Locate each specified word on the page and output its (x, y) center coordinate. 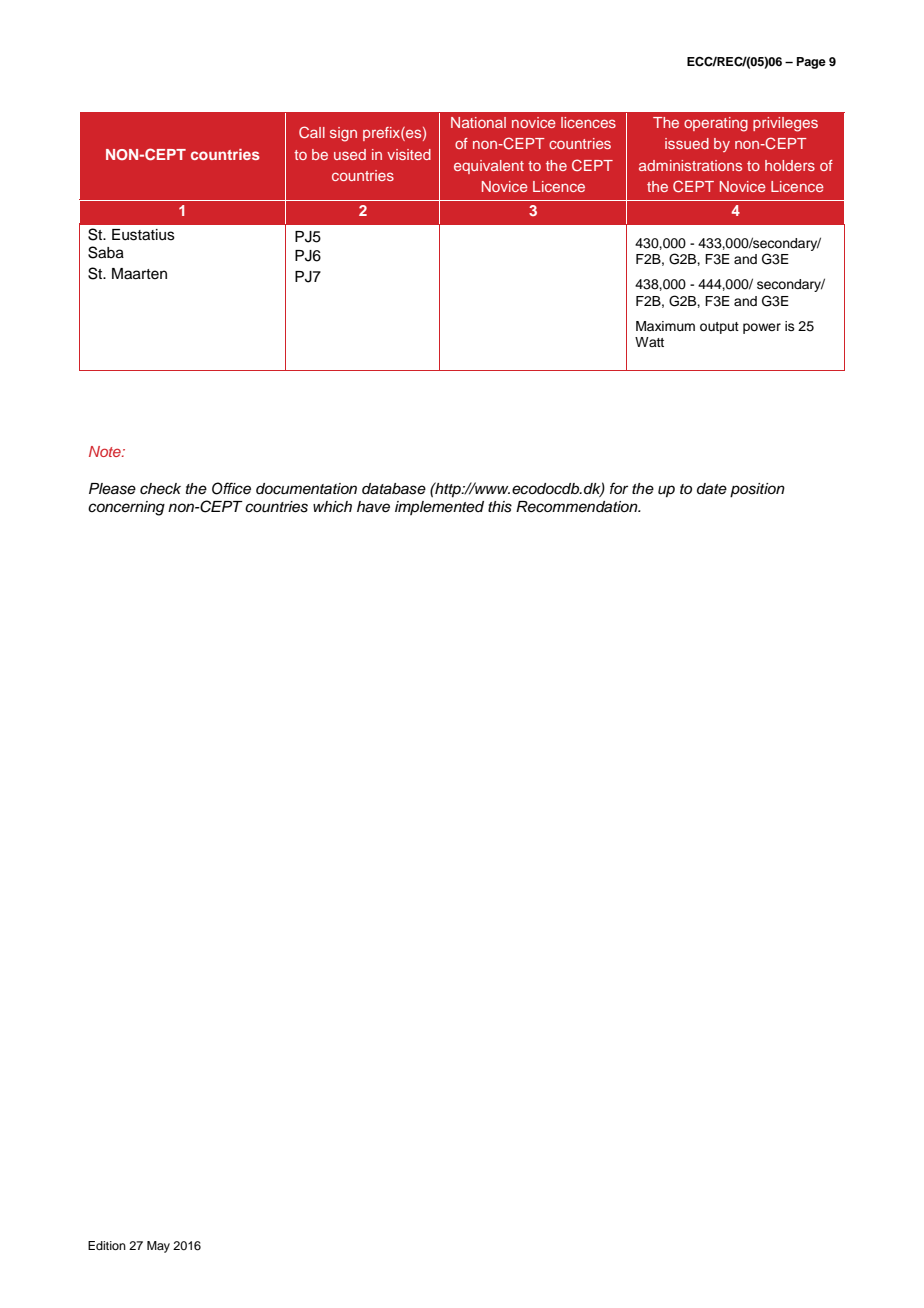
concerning (126, 508)
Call (312, 132)
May (158, 1247)
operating (716, 124)
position (757, 490)
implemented (439, 508)
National (478, 122)
